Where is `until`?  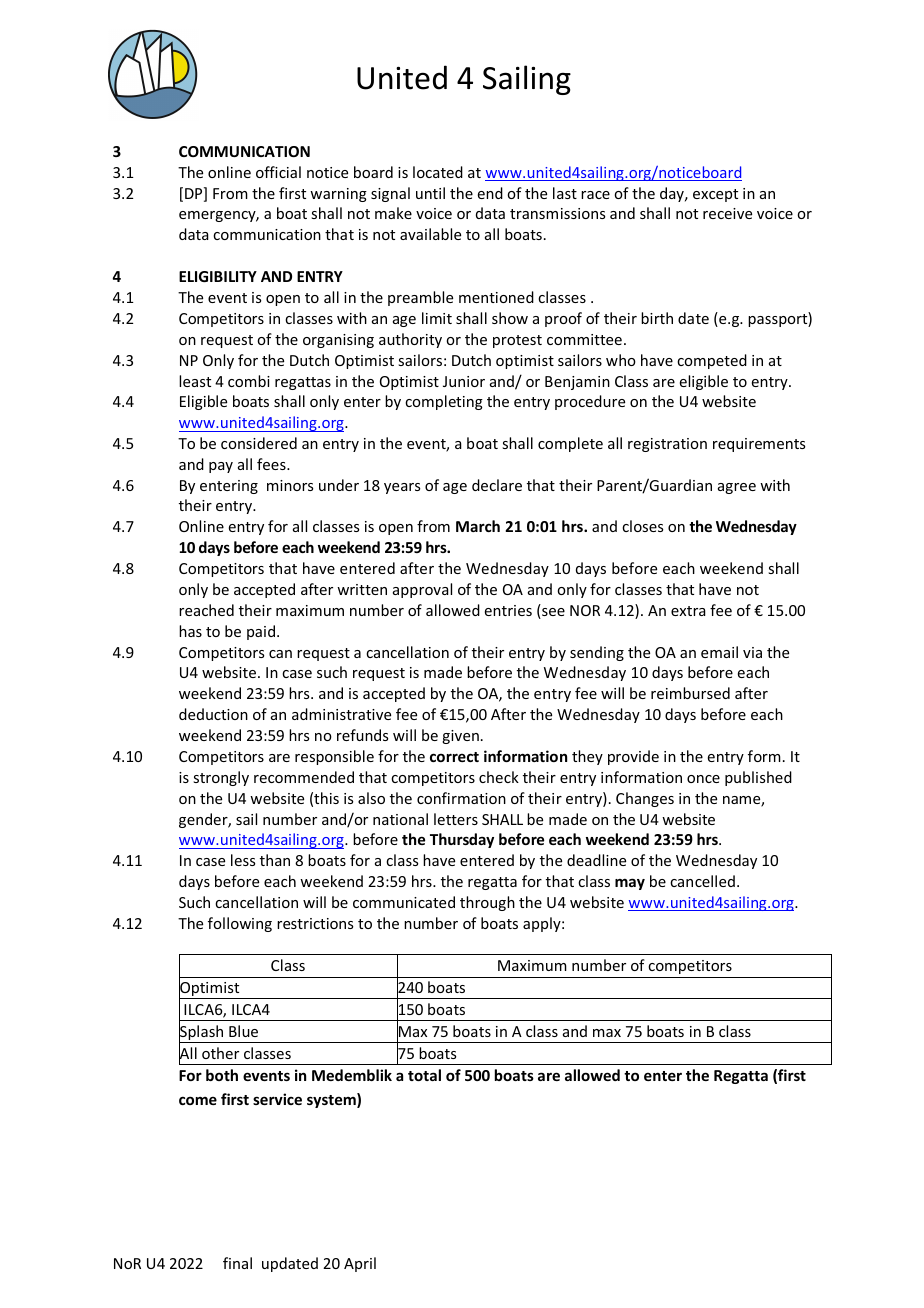
until is located at coordinates (430, 193).
